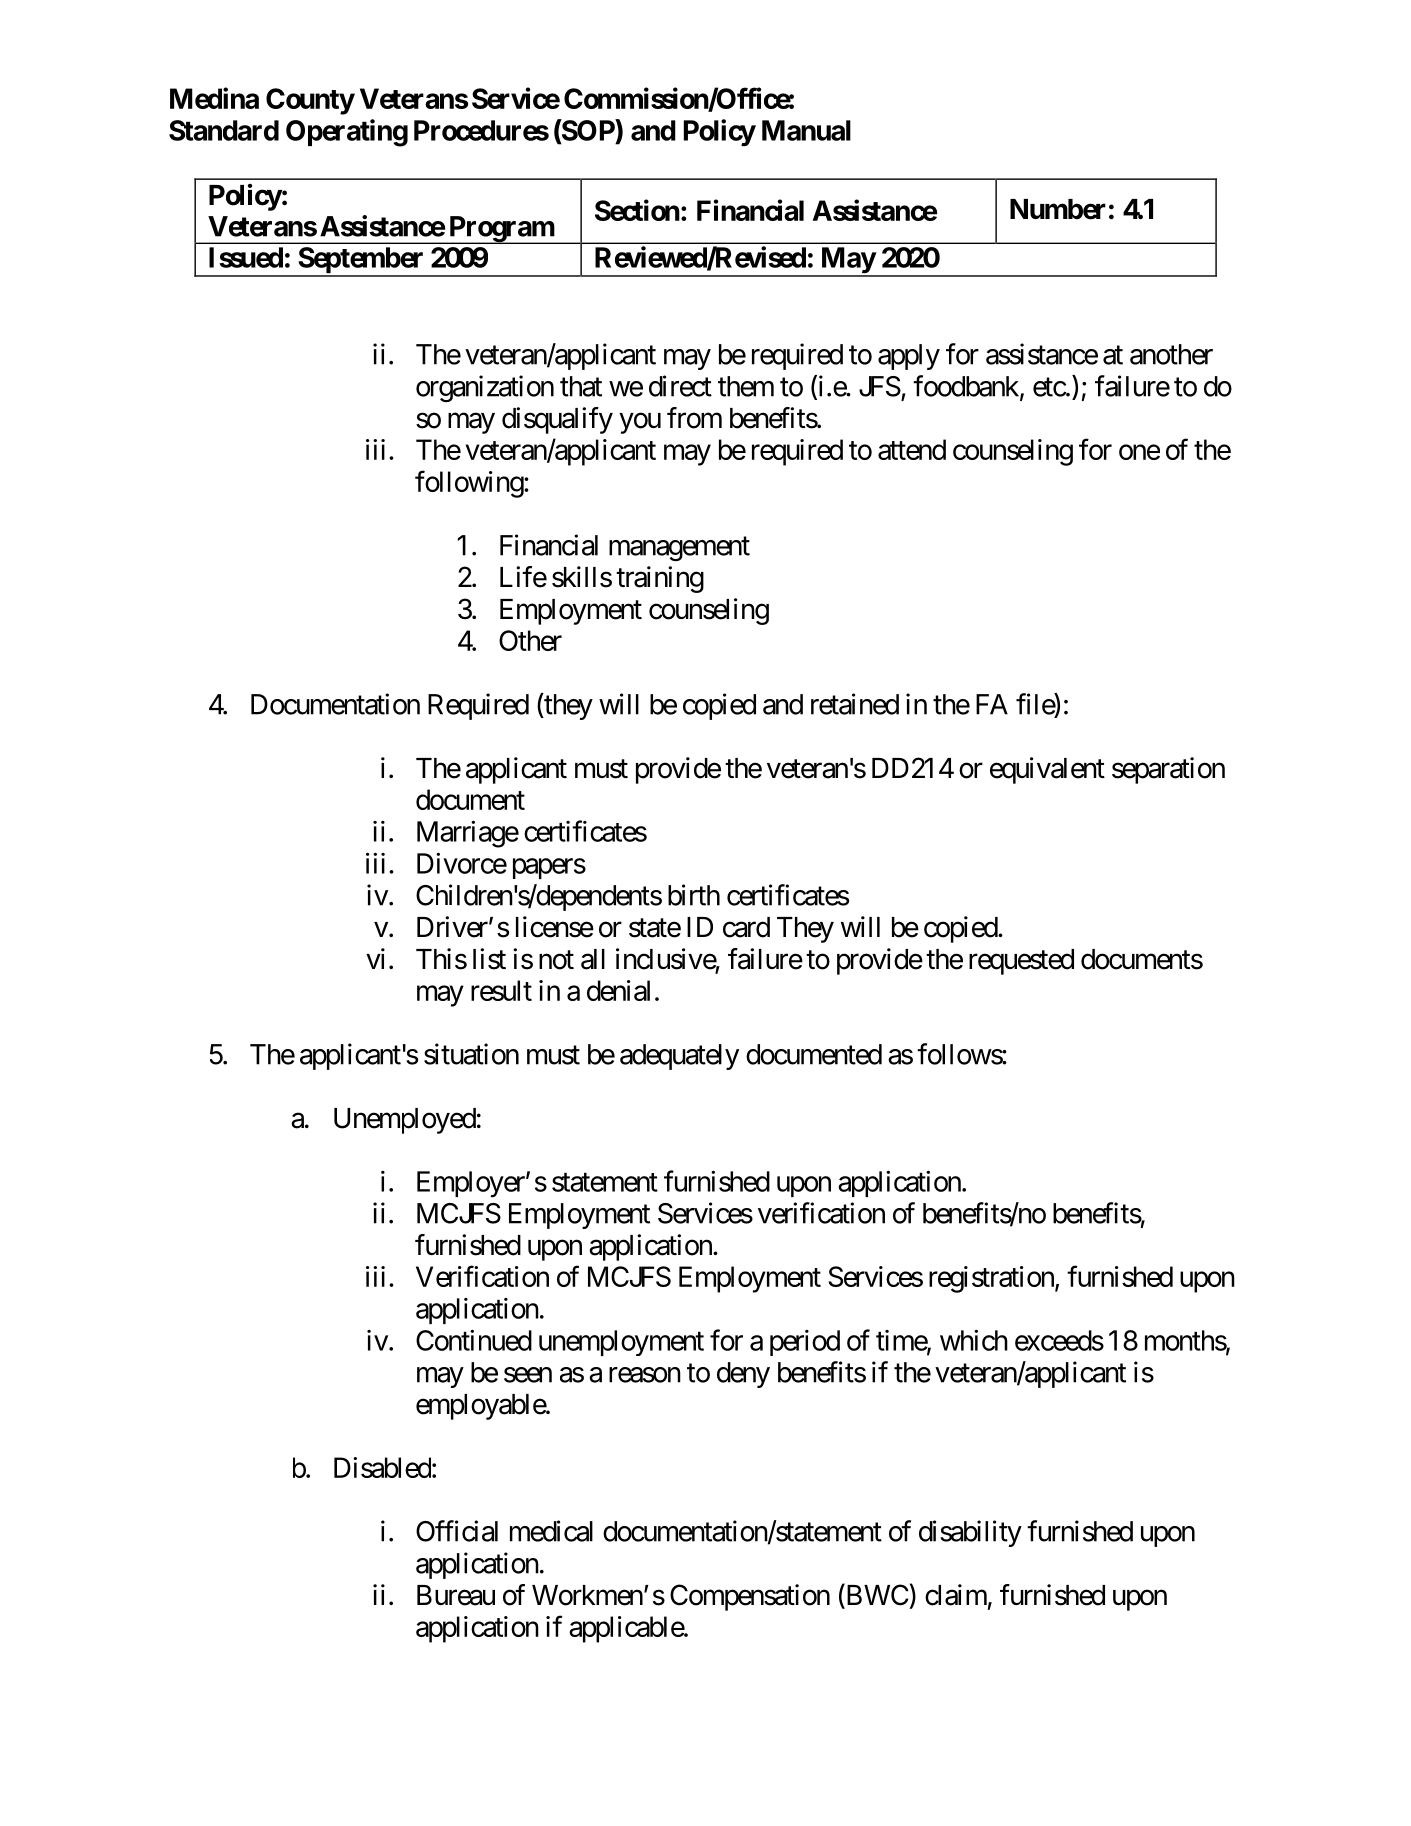 The image size is (1411, 1826). Describe the element at coordinates (1047, 770) in the page. I see `equivalent` at that location.
